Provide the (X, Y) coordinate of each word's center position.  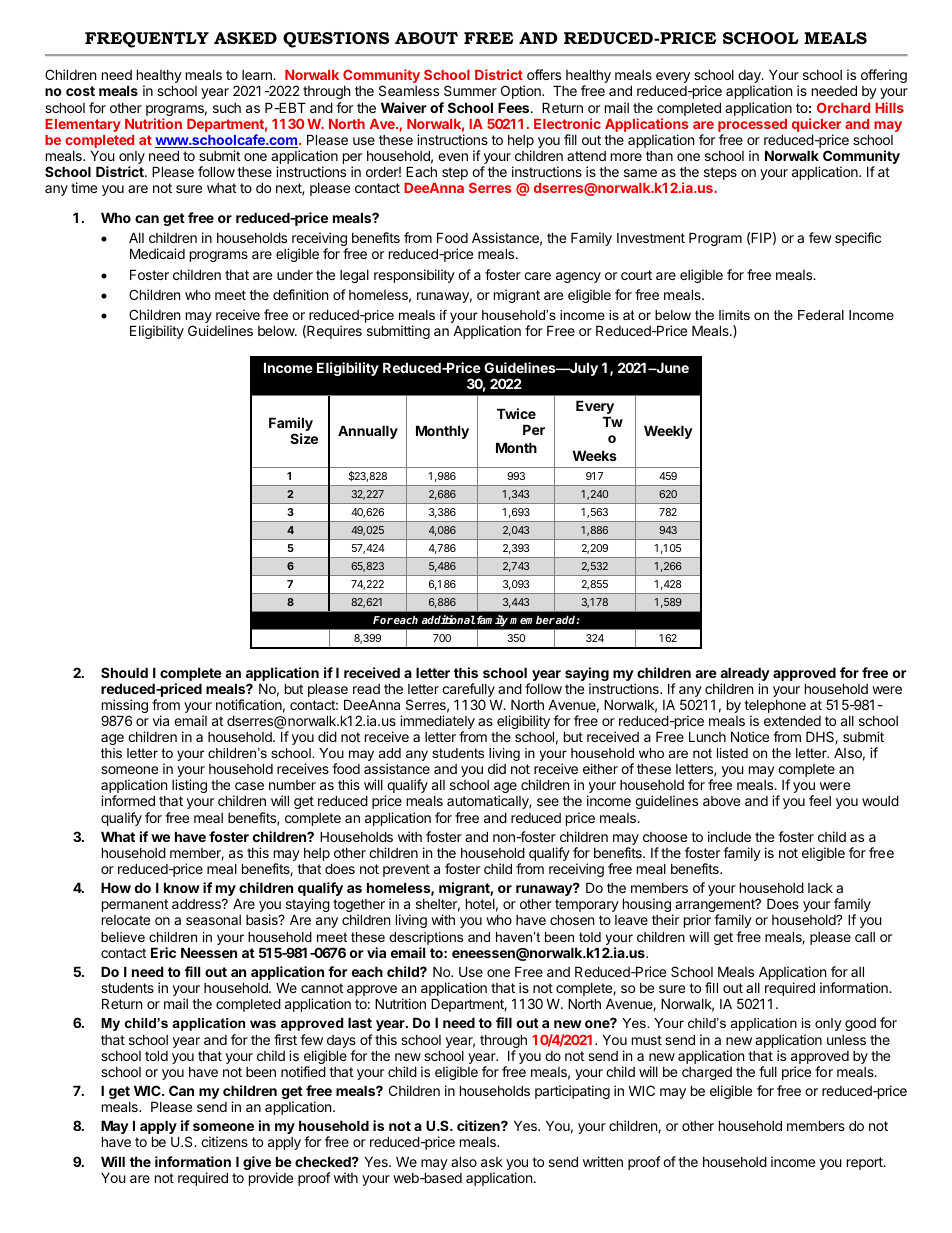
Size (304, 438)
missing (125, 707)
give (257, 1163)
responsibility (414, 276)
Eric (163, 952)
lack (820, 888)
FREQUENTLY (147, 40)
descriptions (426, 938)
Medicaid (157, 253)
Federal (821, 315)
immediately (437, 723)
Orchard (843, 107)
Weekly (668, 432)
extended (792, 720)
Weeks (594, 455)
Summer (470, 90)
